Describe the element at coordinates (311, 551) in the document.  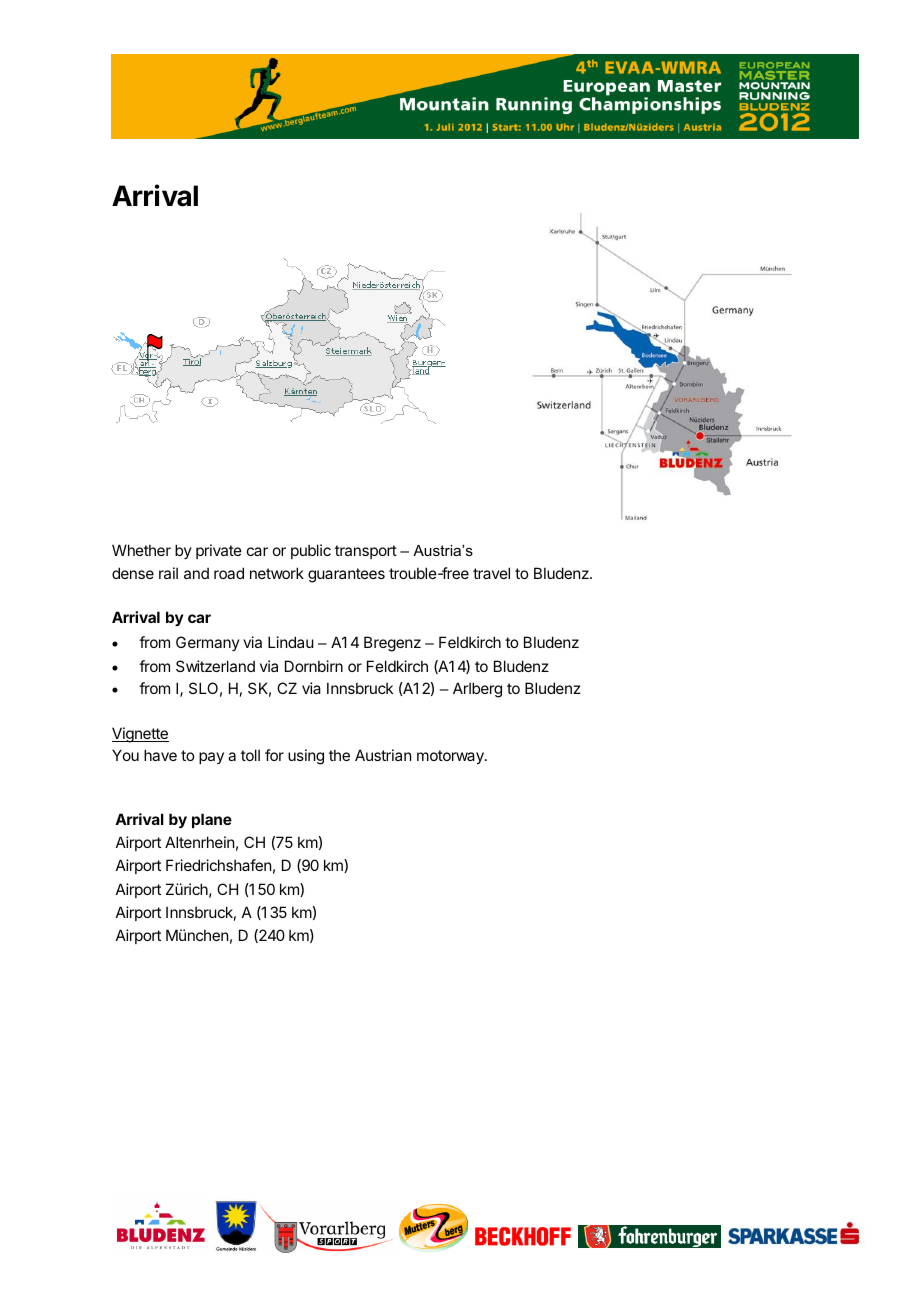
I see `public` at that location.
